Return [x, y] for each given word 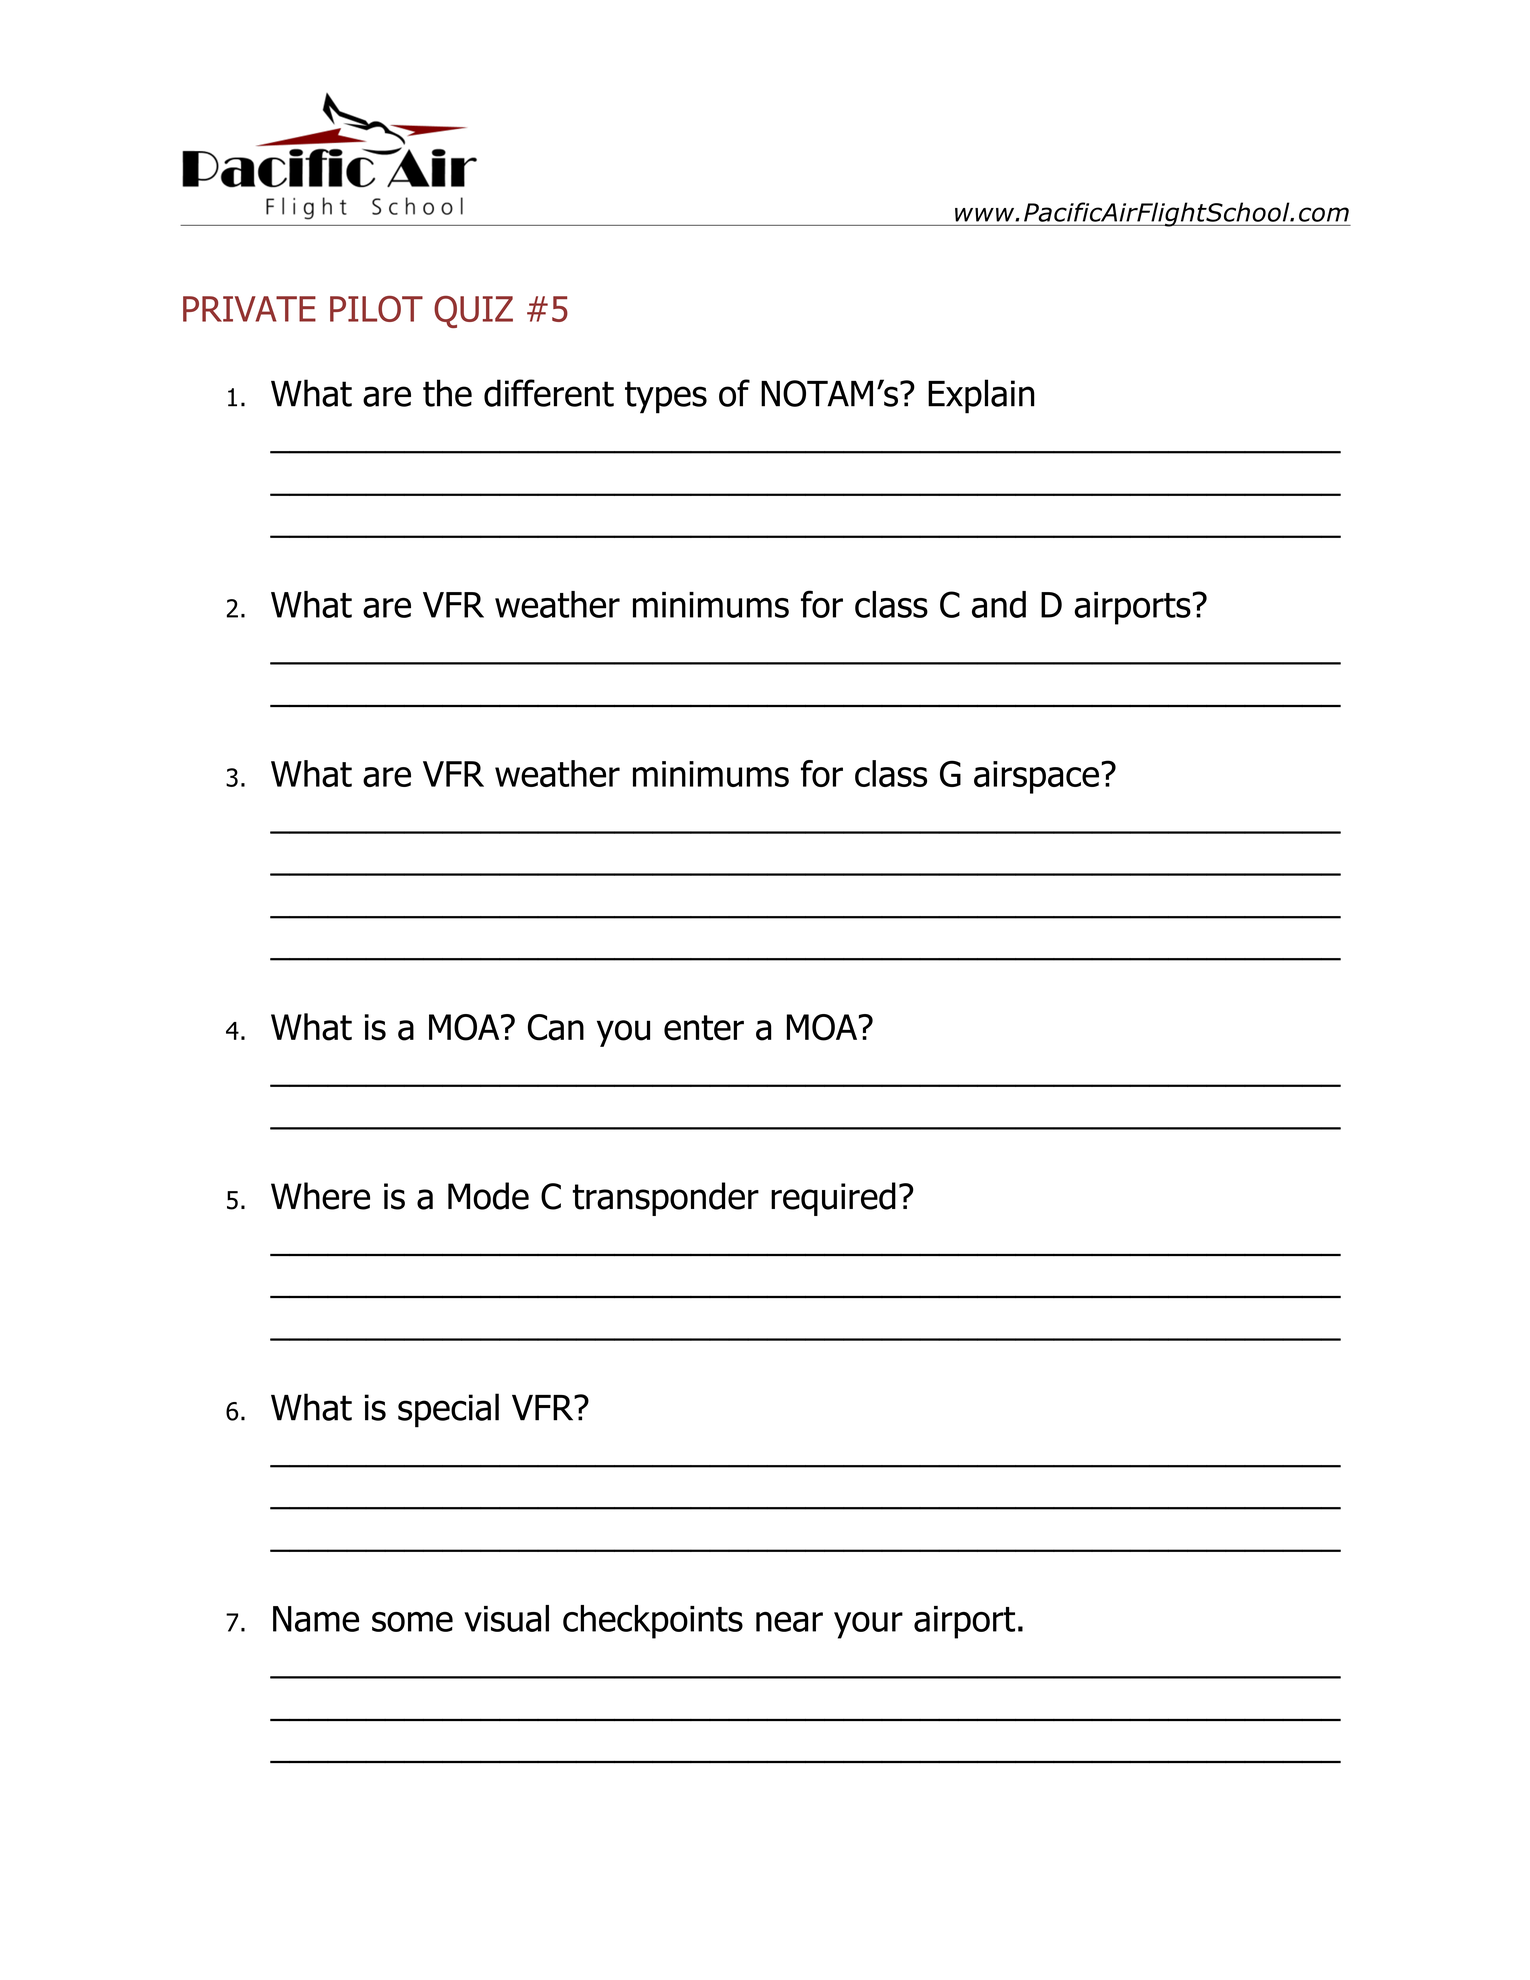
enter [704, 1028]
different [549, 393]
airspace [1036, 777]
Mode [488, 1196]
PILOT [376, 309]
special [448, 1410]
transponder [665, 1199]
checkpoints [653, 1622]
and [999, 604]
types [666, 397]
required [833, 1199]
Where [320, 1196]
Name [316, 1619]
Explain [981, 396]
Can [556, 1027]
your [868, 1625]
